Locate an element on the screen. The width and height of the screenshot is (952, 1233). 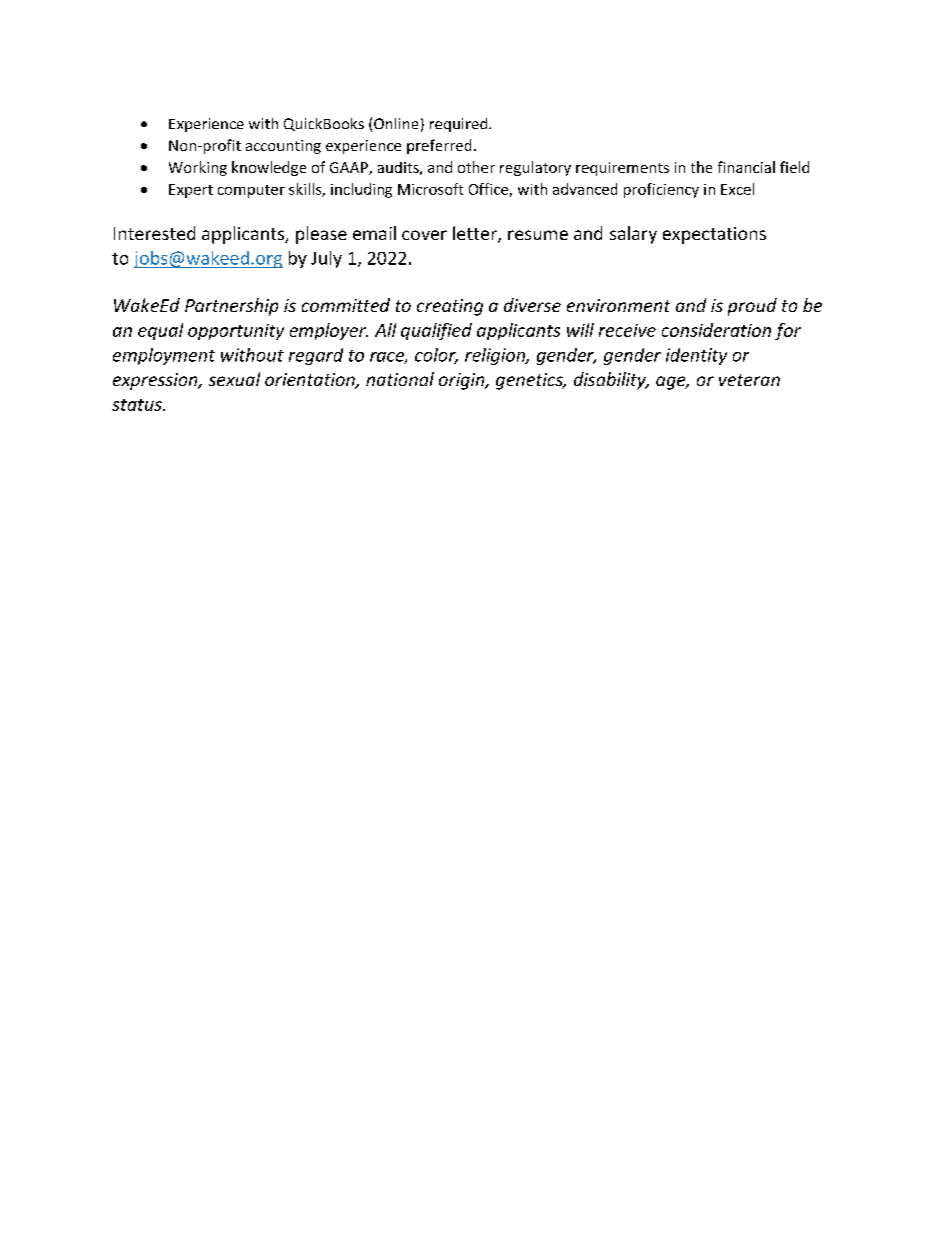
required is located at coordinates (460, 125).
